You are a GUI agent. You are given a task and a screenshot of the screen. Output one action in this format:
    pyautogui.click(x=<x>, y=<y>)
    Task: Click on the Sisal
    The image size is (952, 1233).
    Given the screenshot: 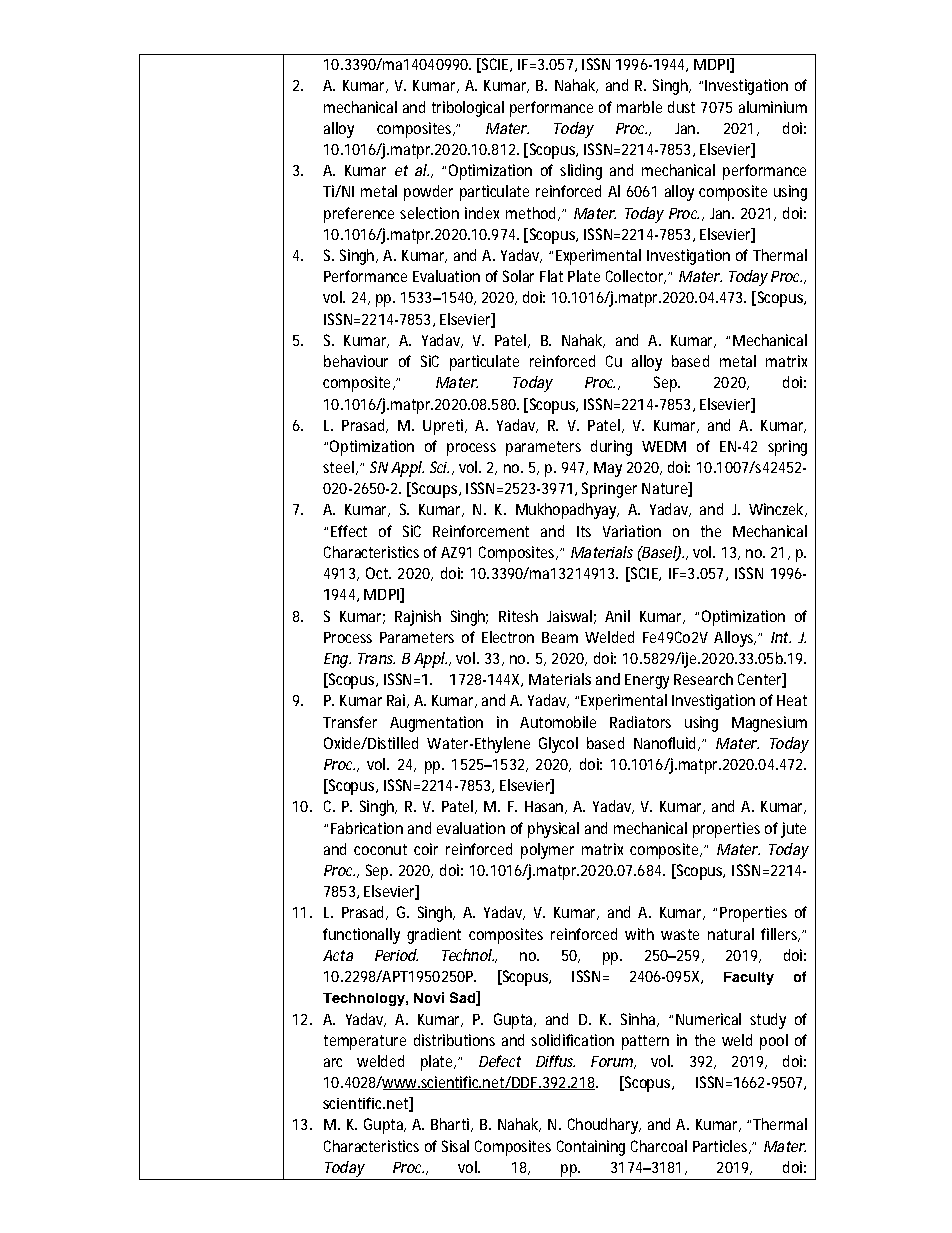 What is the action you would take?
    pyautogui.click(x=455, y=1146)
